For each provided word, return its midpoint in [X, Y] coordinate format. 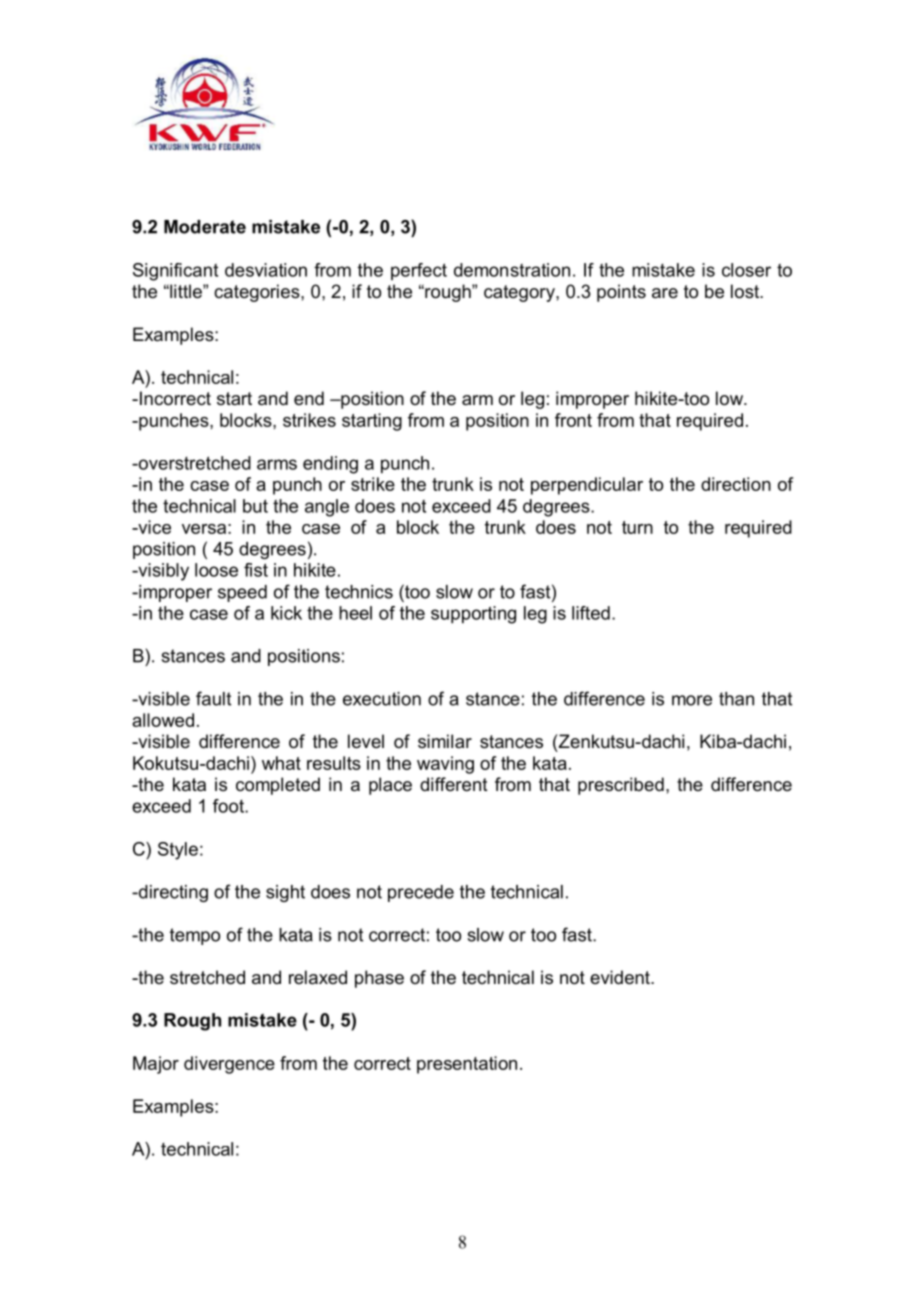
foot [229, 806]
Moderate [205, 227]
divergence [229, 1065]
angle [327, 508]
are [665, 293]
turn [637, 527]
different [454, 784]
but [255, 506]
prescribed [621, 786]
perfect [419, 271]
